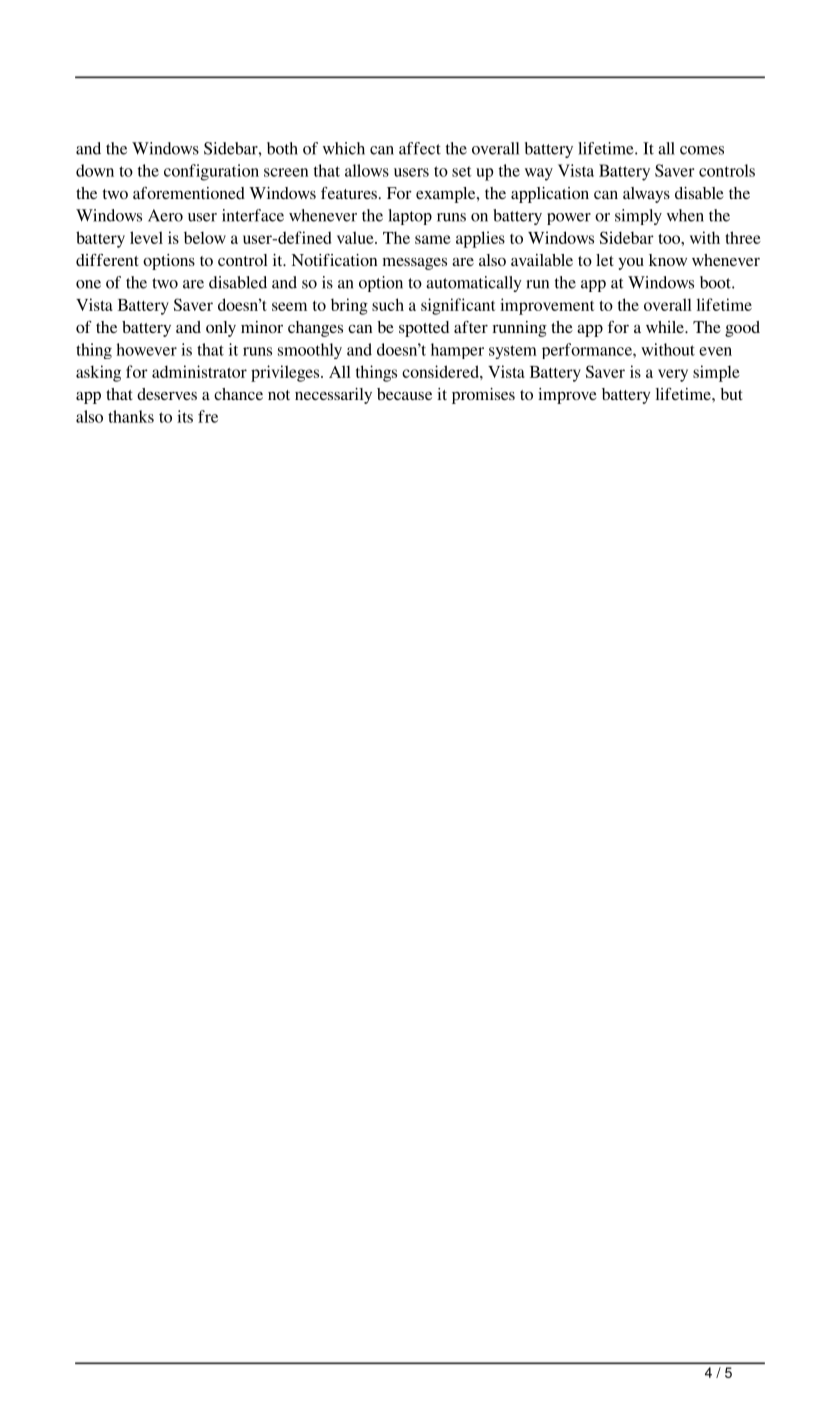 This page has width=840, height=1414. What do you see at coordinates (457, 351) in the page?
I see `hamper` at bounding box center [457, 351].
